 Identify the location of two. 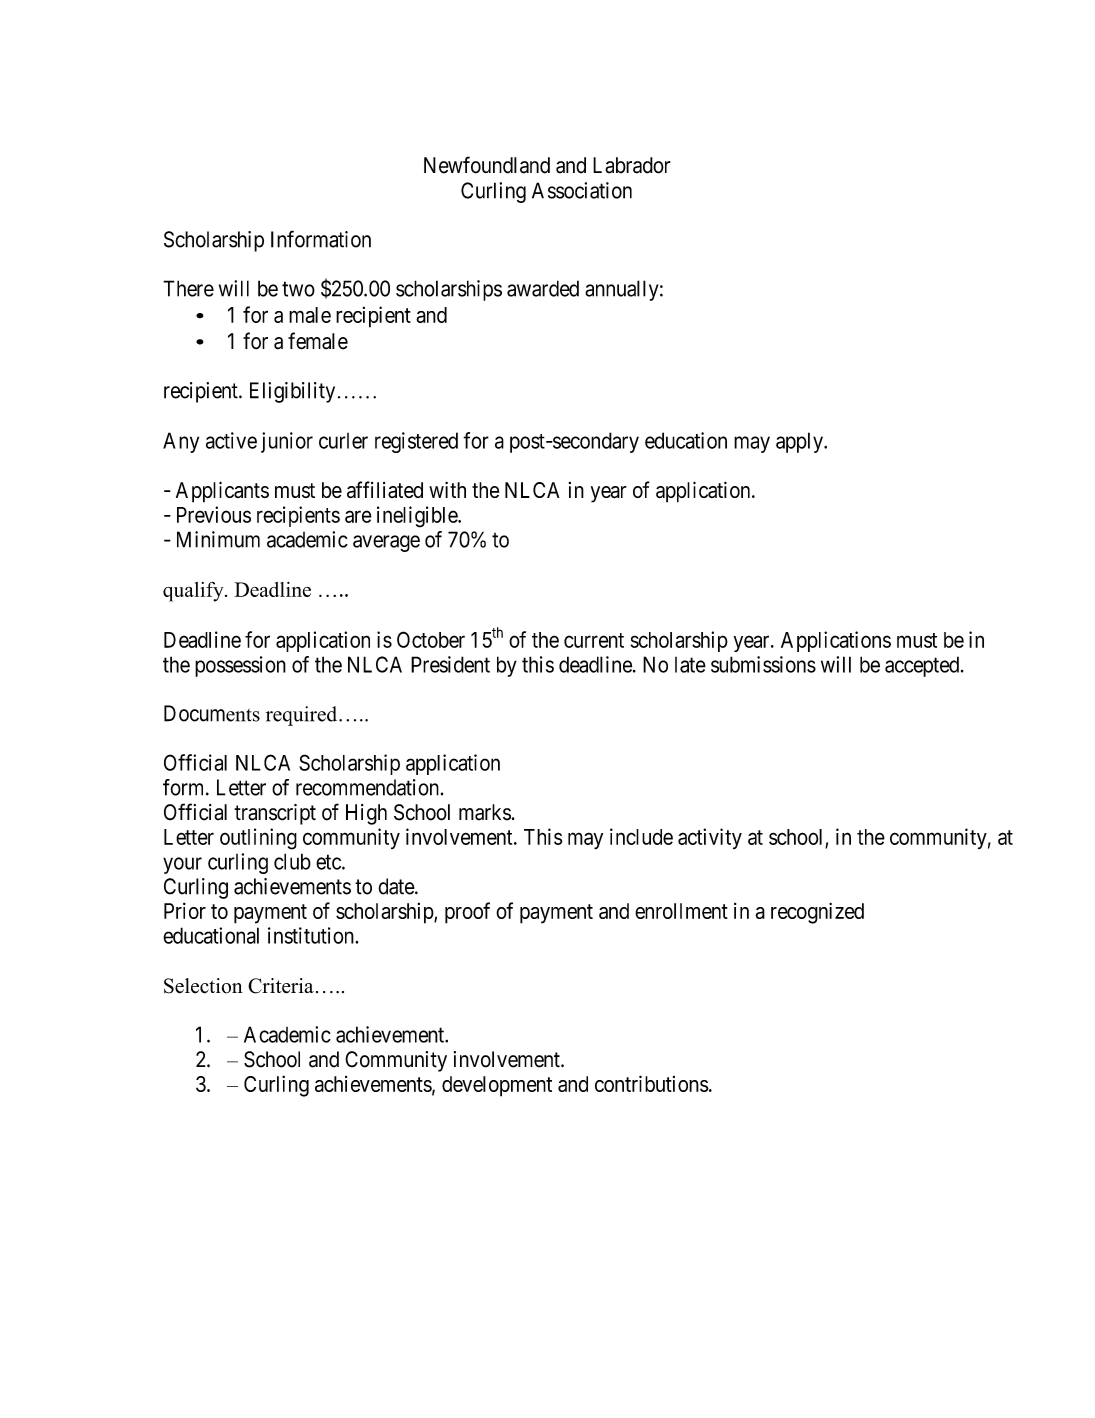
(298, 289).
